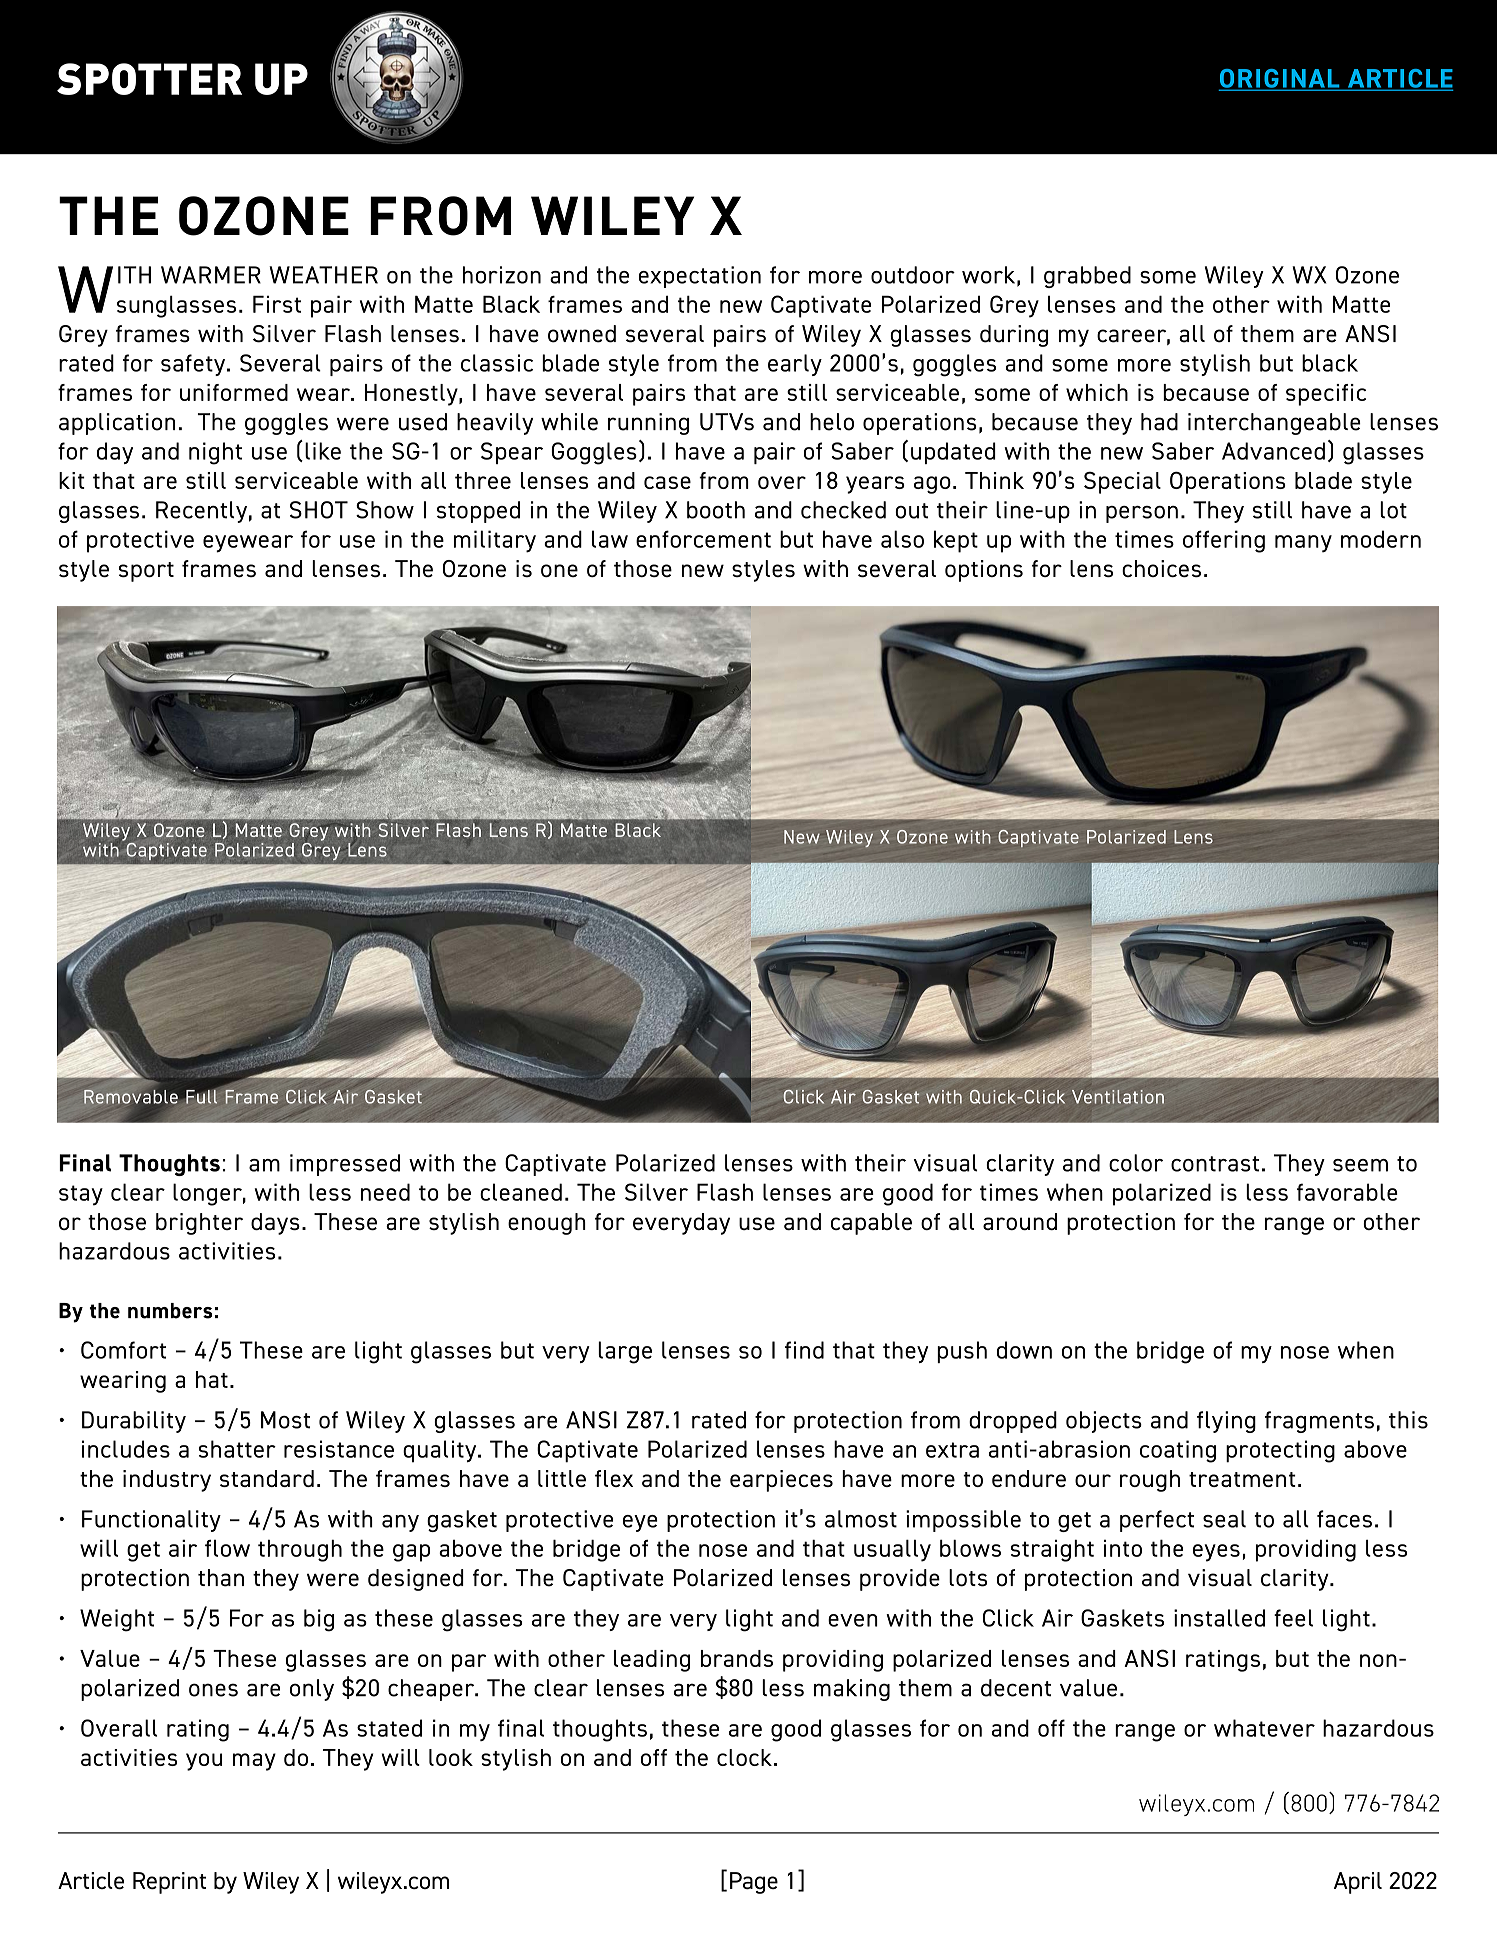  What do you see at coordinates (804, 1350) in the screenshot?
I see `find` at bounding box center [804, 1350].
